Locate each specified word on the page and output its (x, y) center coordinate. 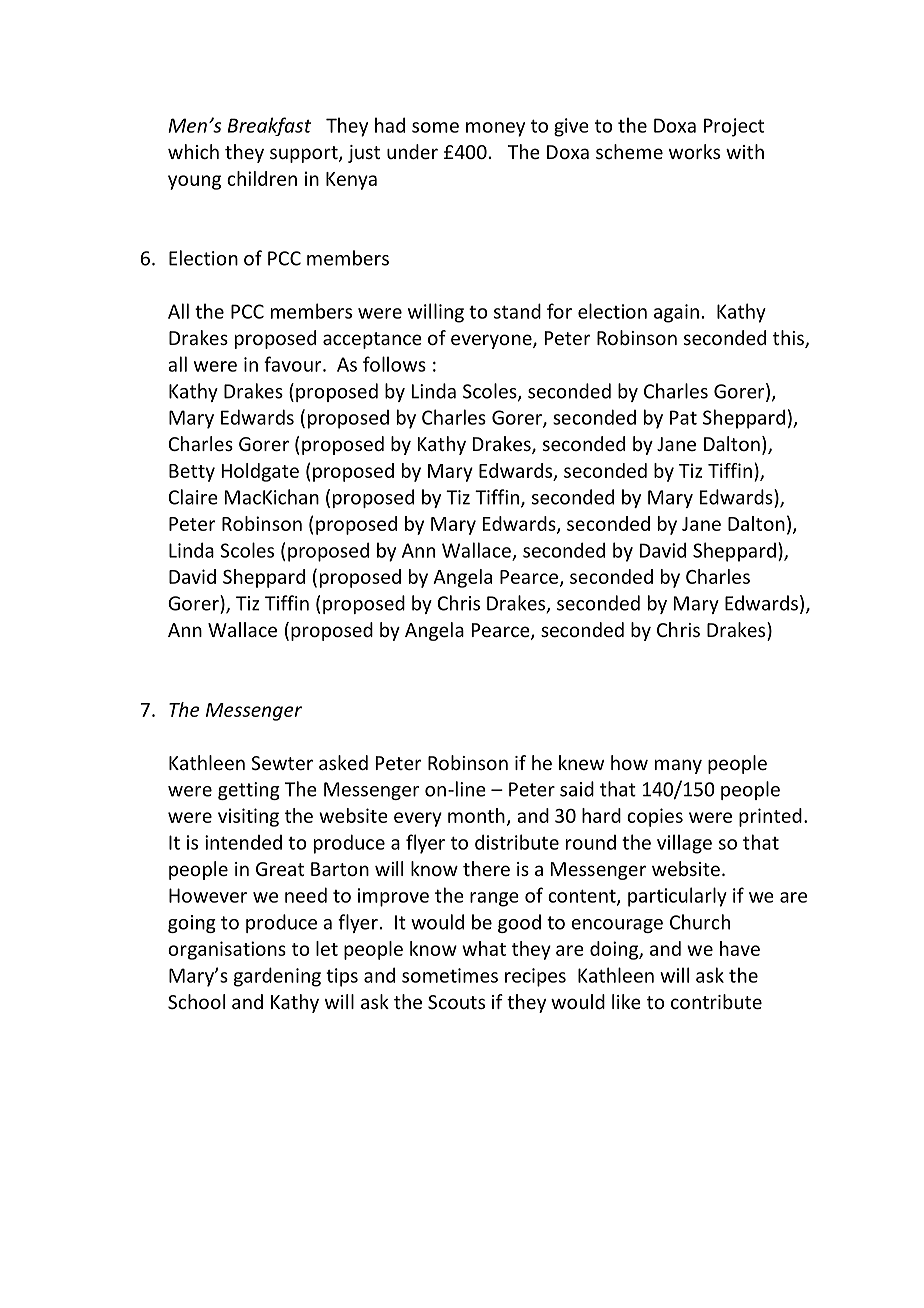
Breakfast (269, 126)
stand (517, 311)
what (484, 948)
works (694, 151)
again (676, 313)
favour (294, 364)
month (476, 815)
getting (249, 791)
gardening (277, 977)
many (678, 766)
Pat (683, 417)
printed (770, 817)
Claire (193, 497)
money (495, 129)
